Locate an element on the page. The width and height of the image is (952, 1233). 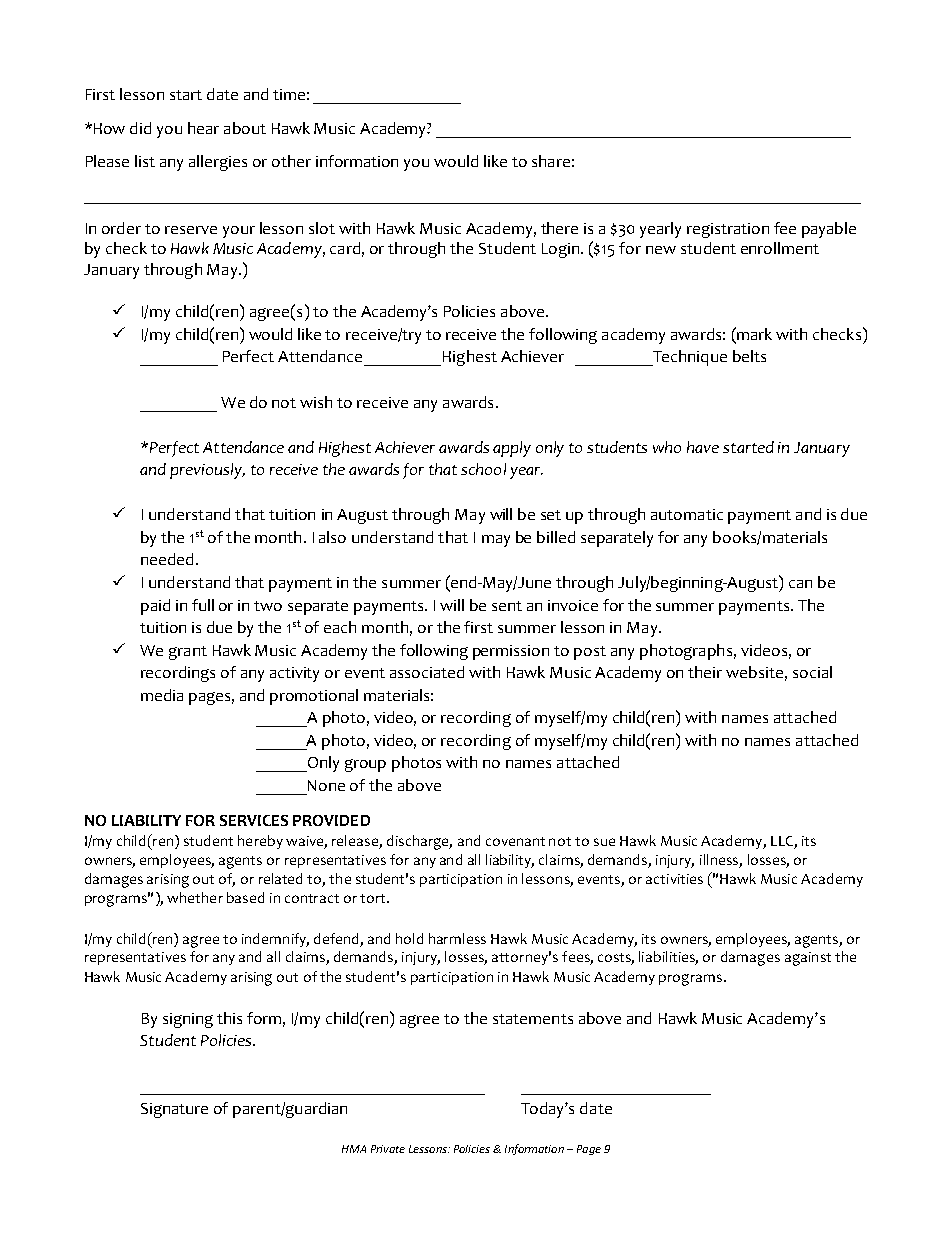
allergies is located at coordinates (218, 163).
